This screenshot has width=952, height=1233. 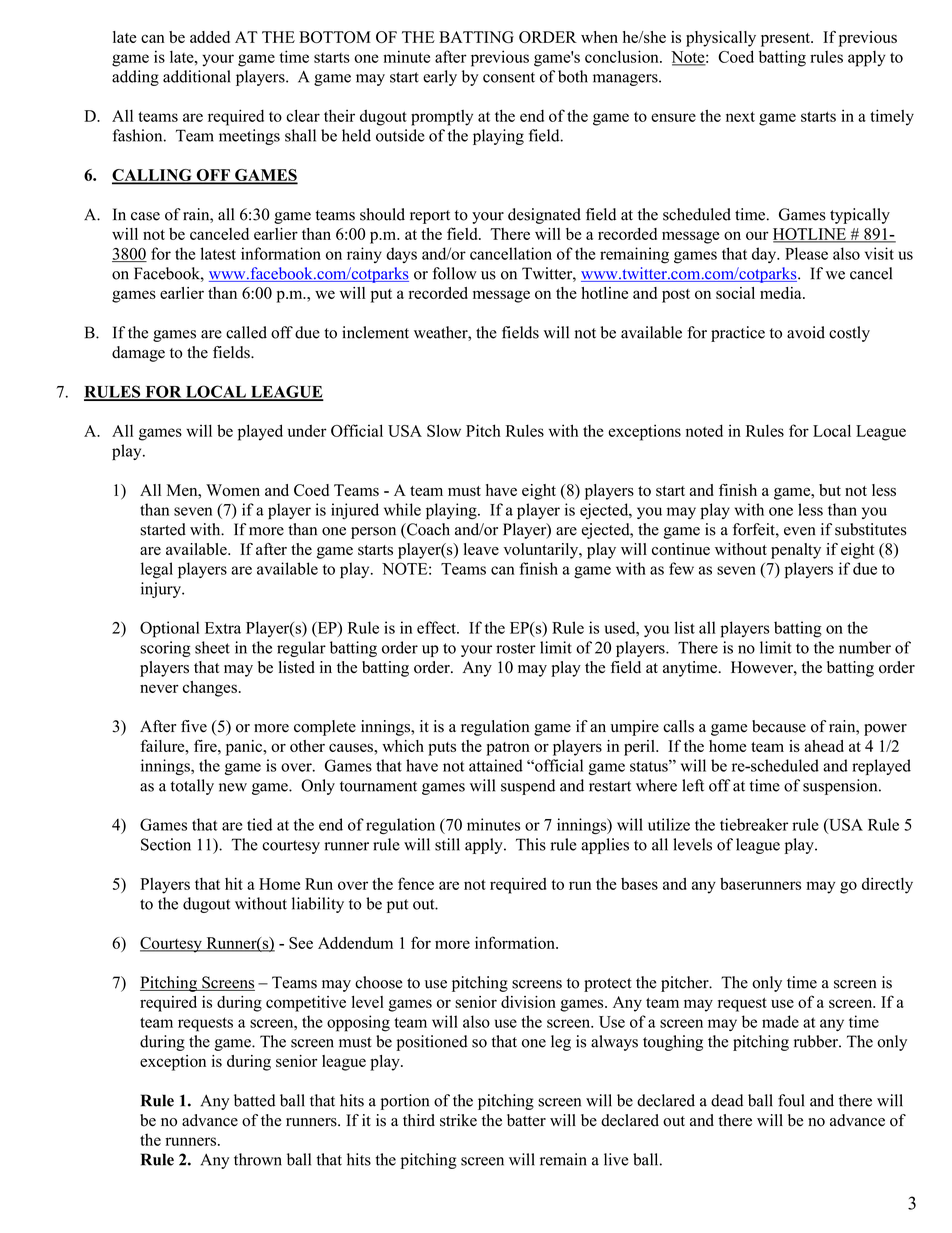 What do you see at coordinates (796, 551) in the screenshot?
I see `penalty` at bounding box center [796, 551].
